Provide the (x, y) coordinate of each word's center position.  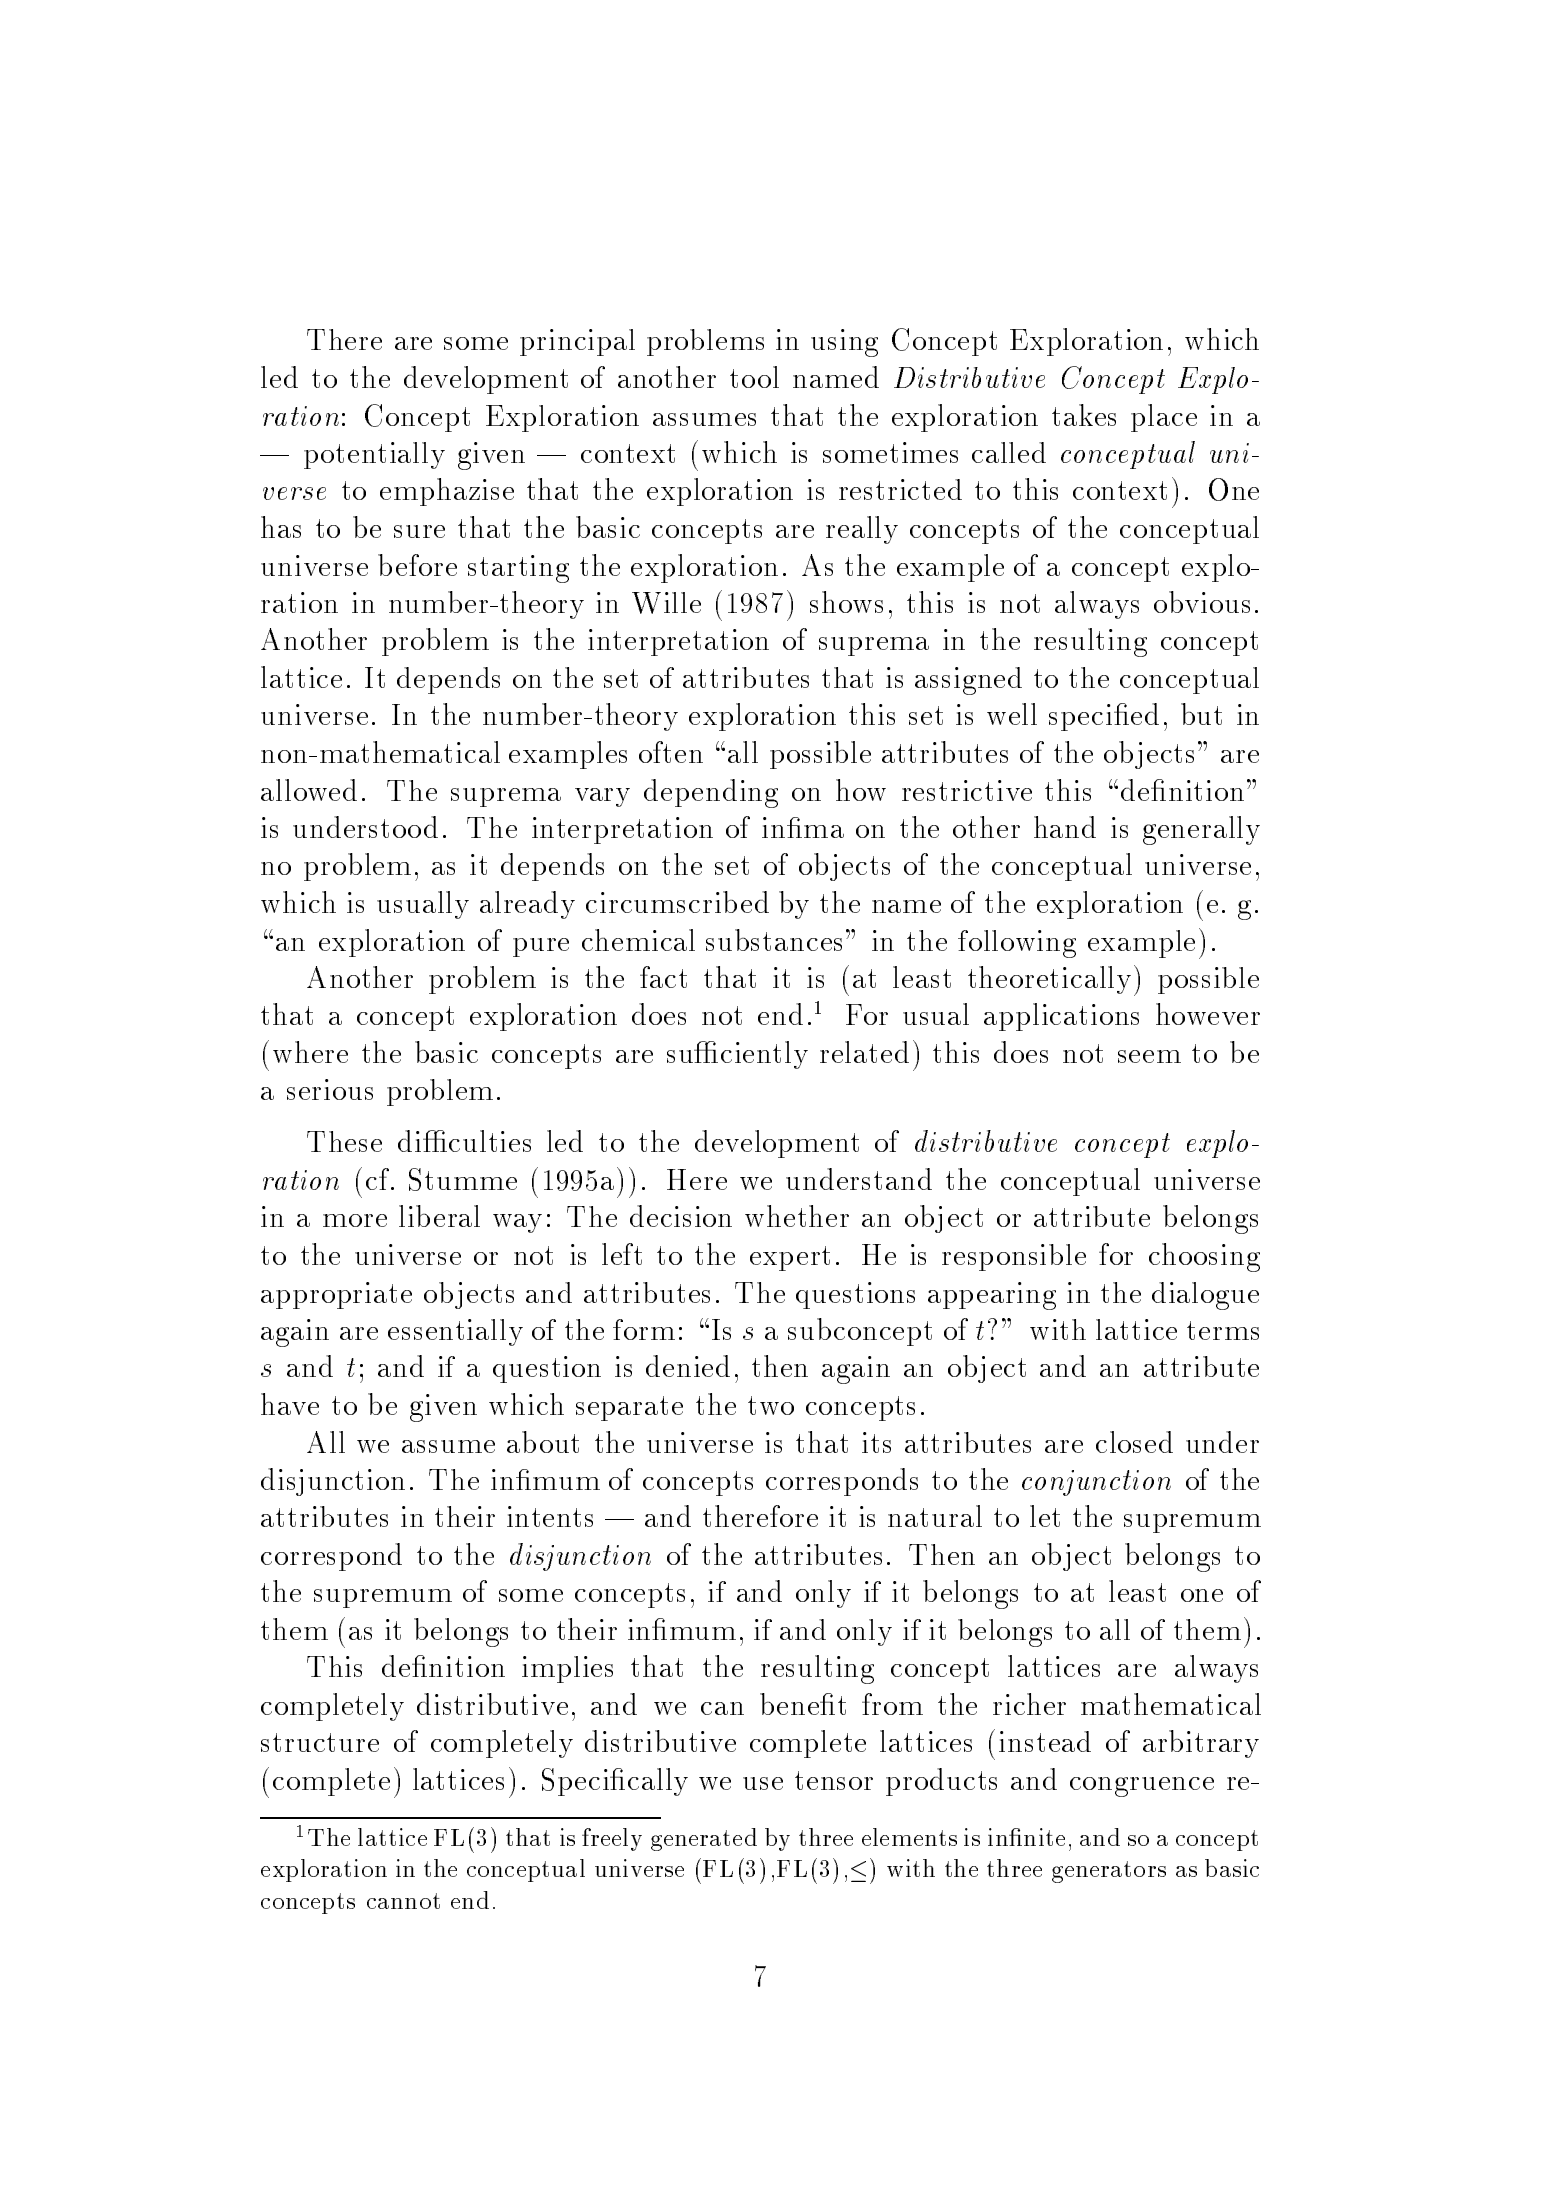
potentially (374, 455)
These (344, 1141)
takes (1084, 415)
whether (797, 1216)
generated (704, 1839)
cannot (403, 1901)
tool (754, 377)
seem (1149, 1056)
